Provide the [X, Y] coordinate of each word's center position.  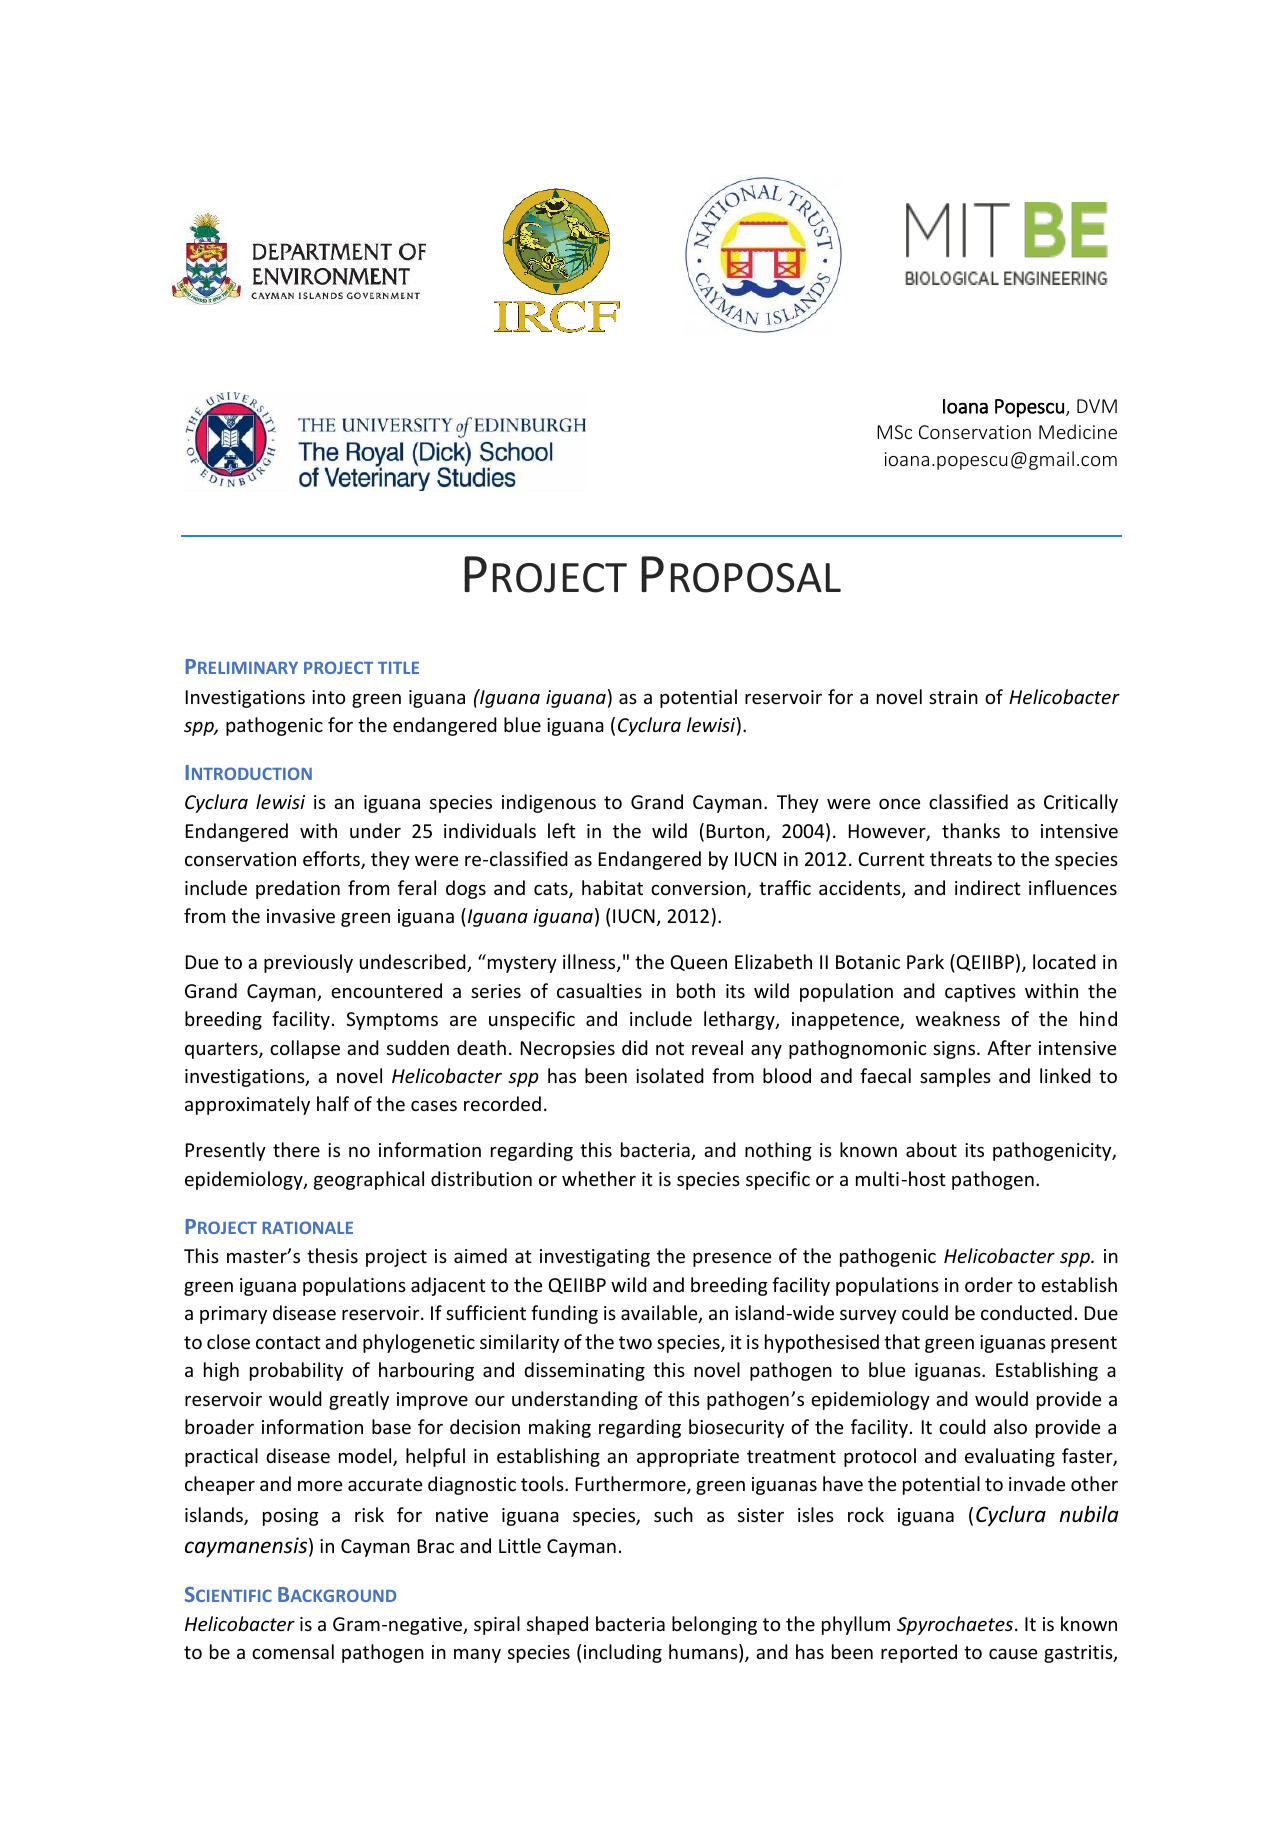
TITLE [398, 668]
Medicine [1078, 431]
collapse [305, 1049]
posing [291, 1517]
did [635, 1047]
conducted [1026, 1312]
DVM [1097, 406]
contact [288, 1342]
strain [953, 697]
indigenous [549, 803]
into [328, 697]
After [1009, 1047]
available [660, 1314]
